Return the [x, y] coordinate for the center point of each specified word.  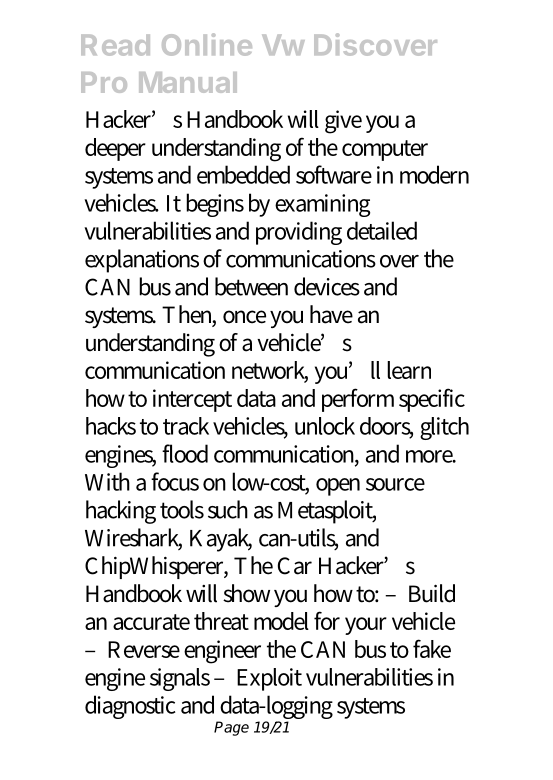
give [343, 122]
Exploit [269, 679]
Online [207, 44]
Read [115, 45]
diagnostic [130, 707]
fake [432, 648]
